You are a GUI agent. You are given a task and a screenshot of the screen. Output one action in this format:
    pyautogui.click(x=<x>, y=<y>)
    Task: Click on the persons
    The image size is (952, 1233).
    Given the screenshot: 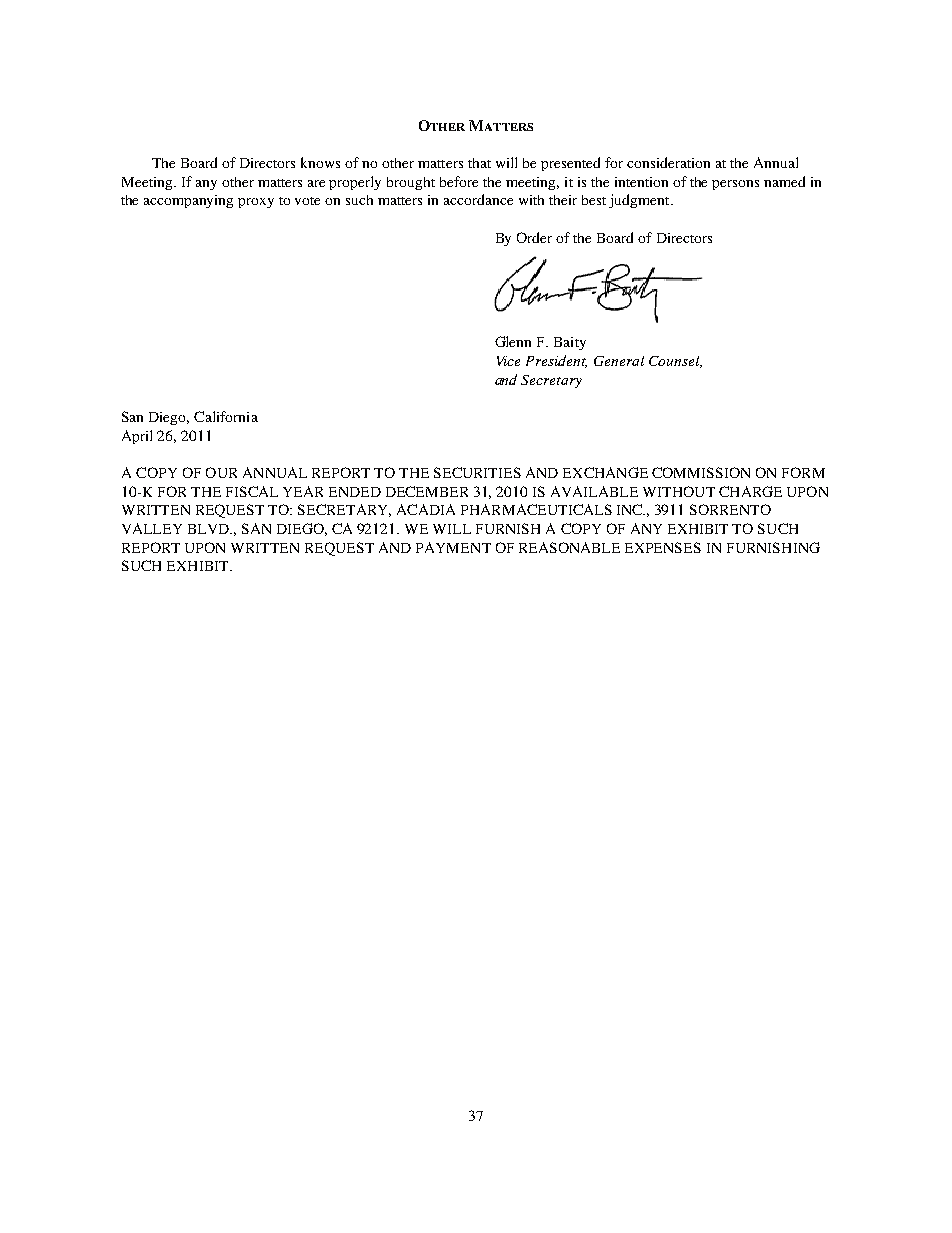 What is the action you would take?
    pyautogui.click(x=735, y=185)
